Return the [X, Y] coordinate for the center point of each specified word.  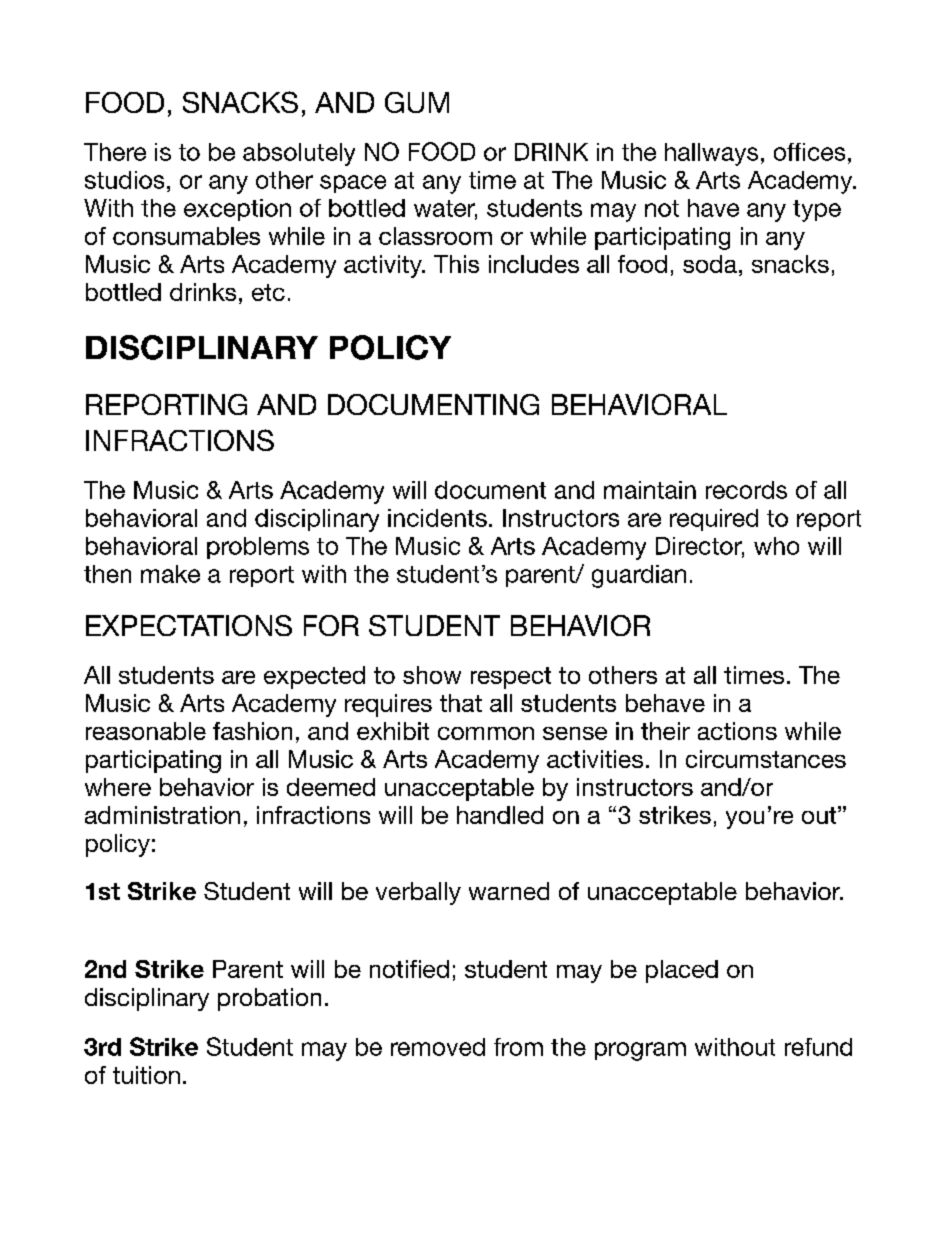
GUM [417, 102]
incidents [437, 518]
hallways [711, 154]
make [170, 574]
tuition [146, 1075]
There [115, 152]
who [776, 546]
